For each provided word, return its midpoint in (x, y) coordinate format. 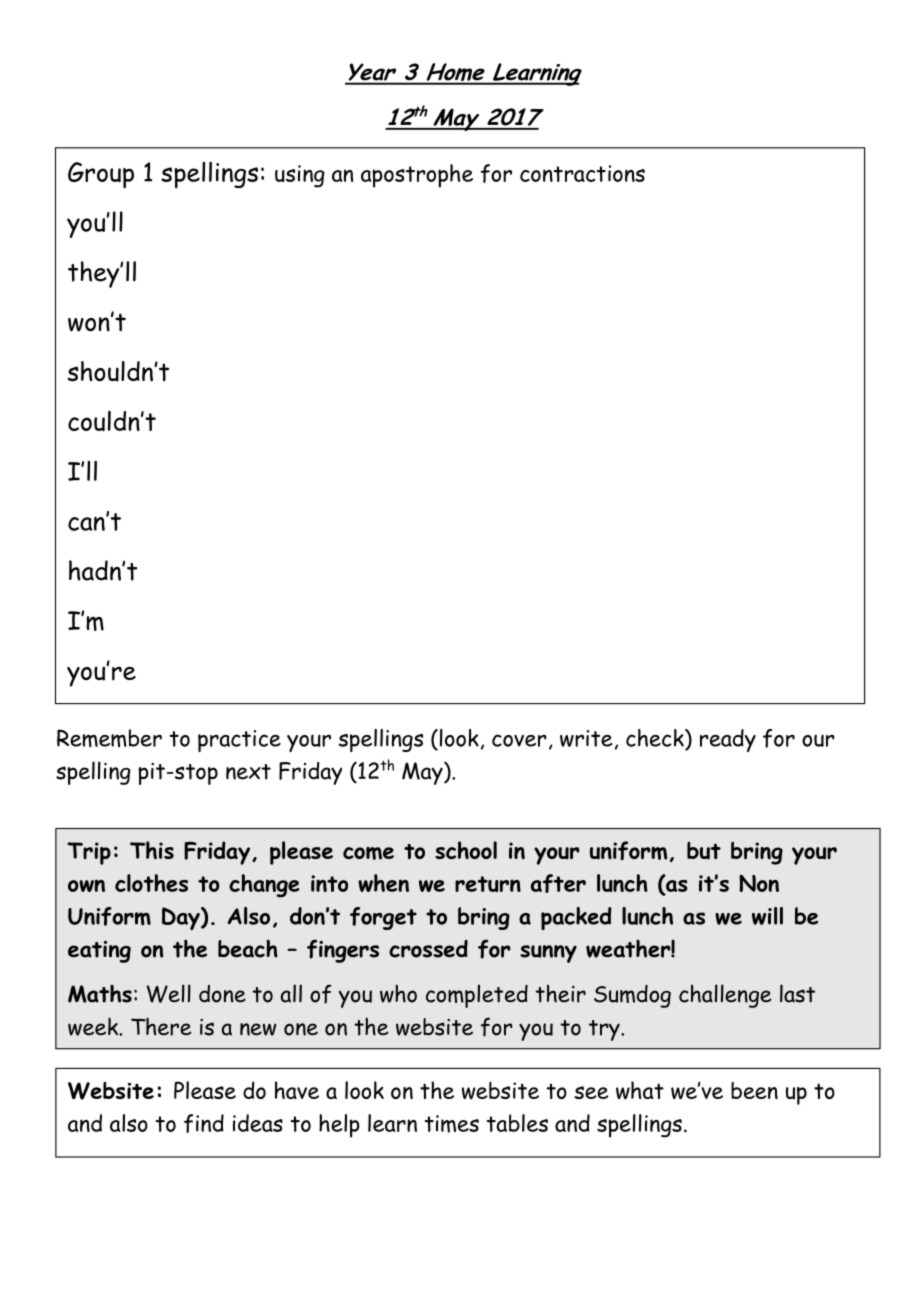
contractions (582, 173)
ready (728, 740)
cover (519, 740)
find (204, 1123)
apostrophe (417, 176)
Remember (109, 738)
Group (101, 175)
